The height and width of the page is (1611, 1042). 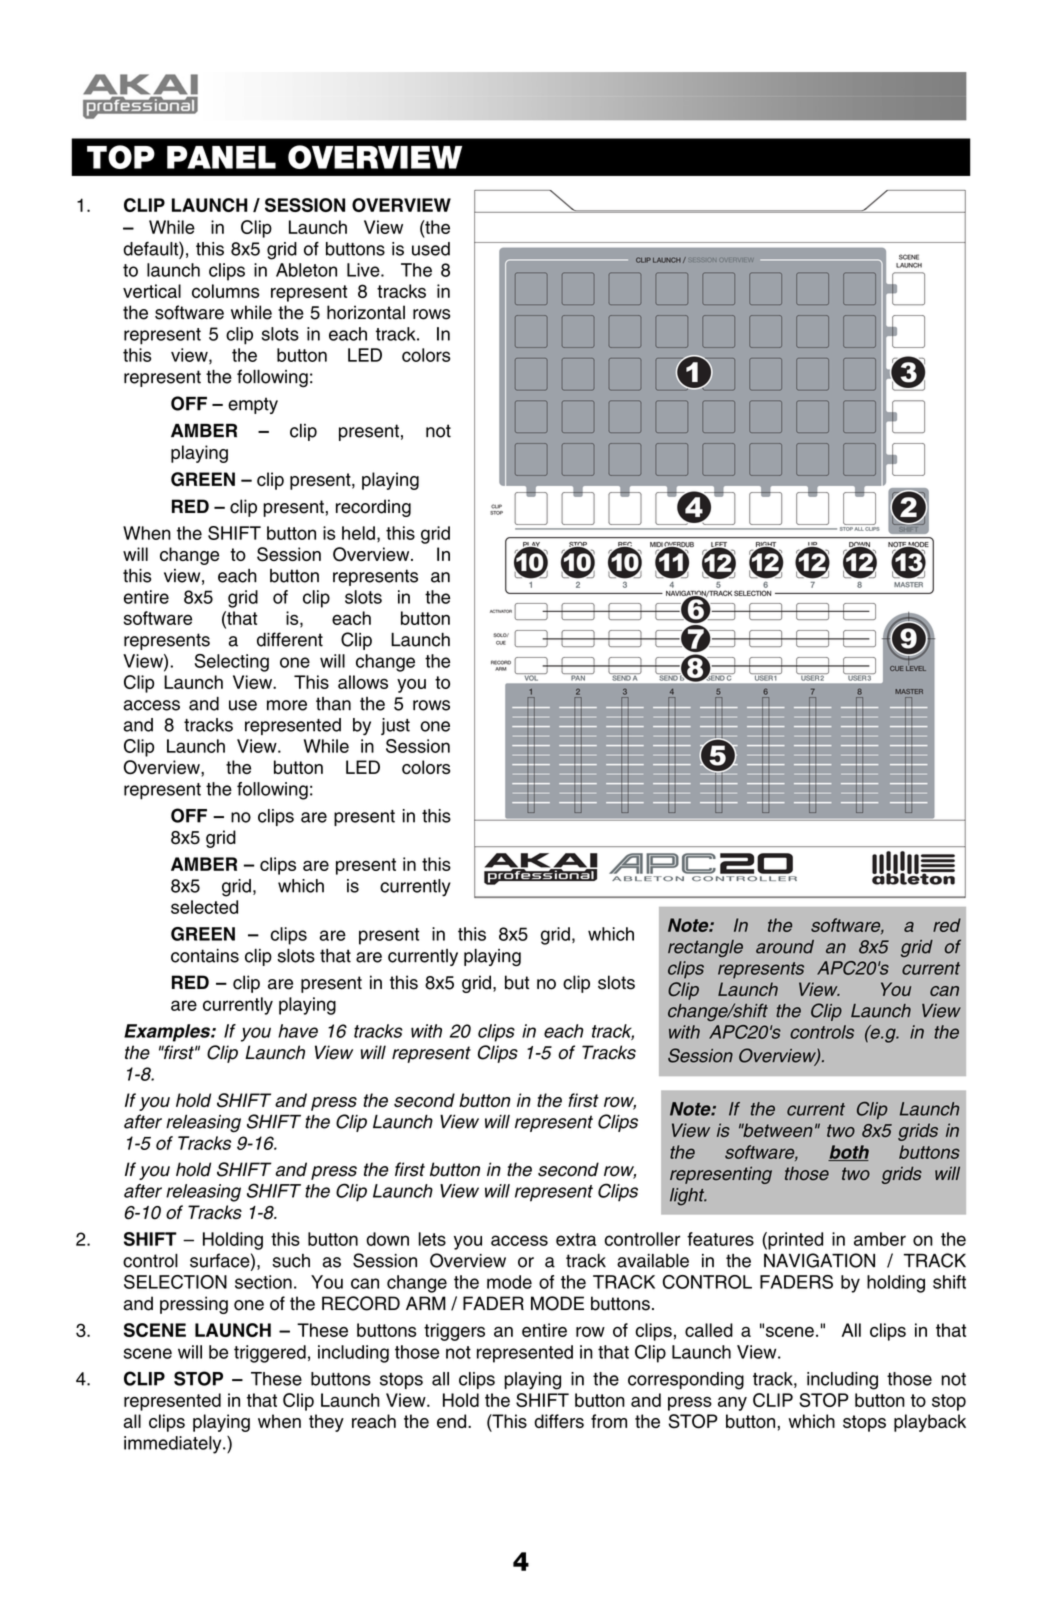 What do you see at coordinates (576, 1239) in the page?
I see `extra` at bounding box center [576, 1239].
